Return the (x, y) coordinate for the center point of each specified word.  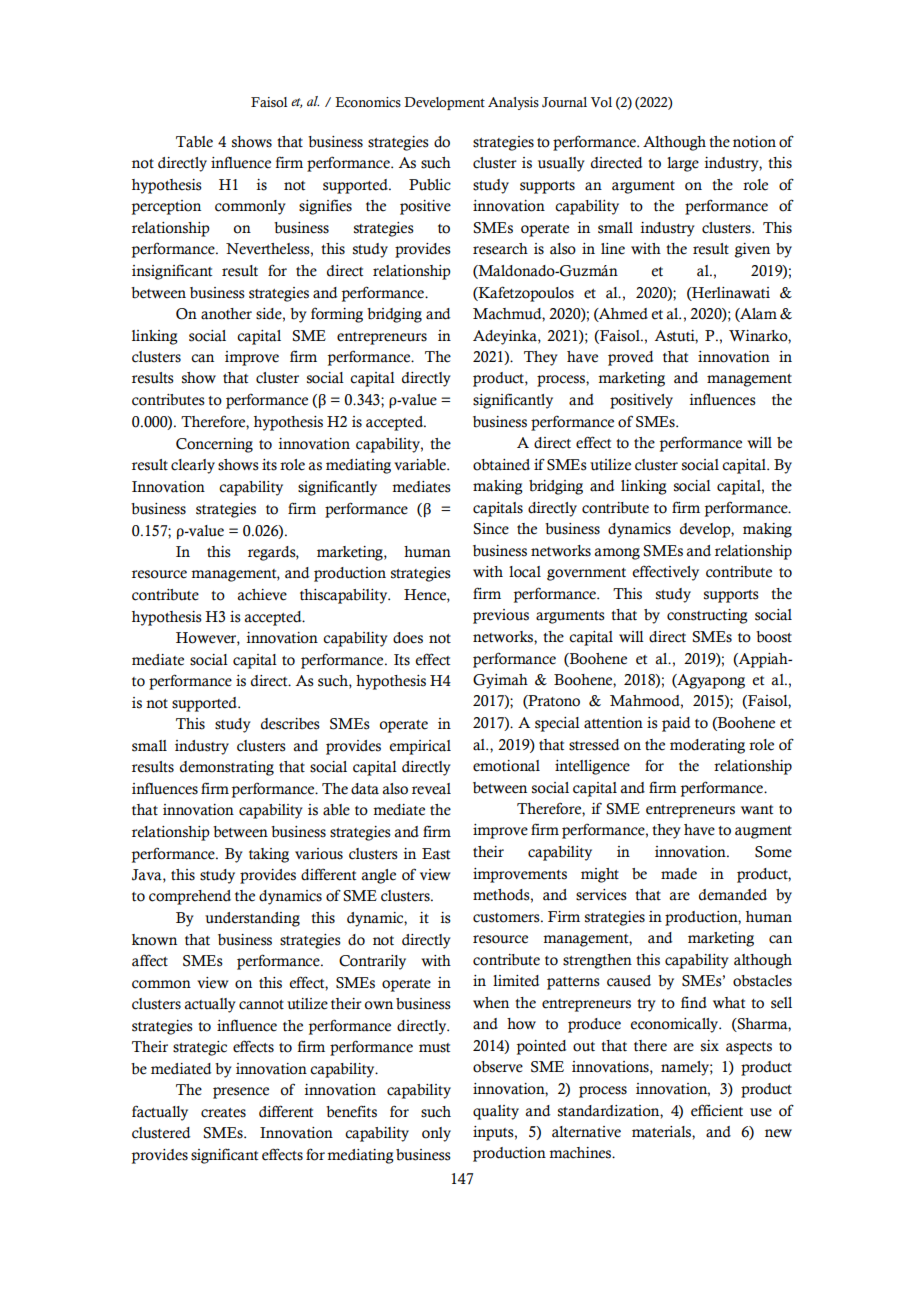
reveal (431, 789)
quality (496, 1112)
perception (166, 207)
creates (223, 1113)
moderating (707, 746)
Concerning (214, 445)
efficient (717, 1110)
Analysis (513, 103)
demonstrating (227, 768)
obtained (501, 465)
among (617, 554)
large (683, 164)
